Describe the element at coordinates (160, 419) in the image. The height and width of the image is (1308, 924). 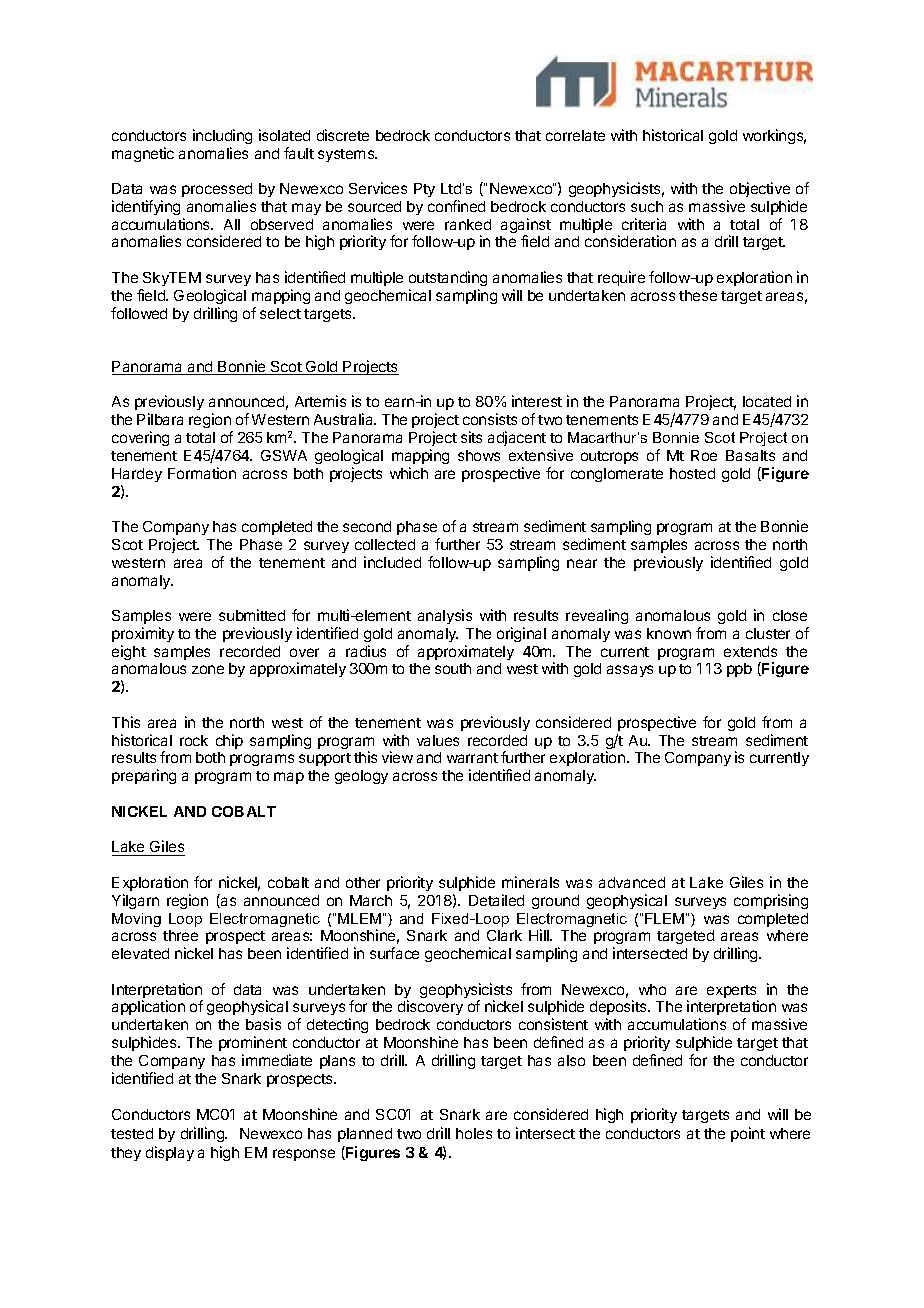
I see `Pilbara` at that location.
